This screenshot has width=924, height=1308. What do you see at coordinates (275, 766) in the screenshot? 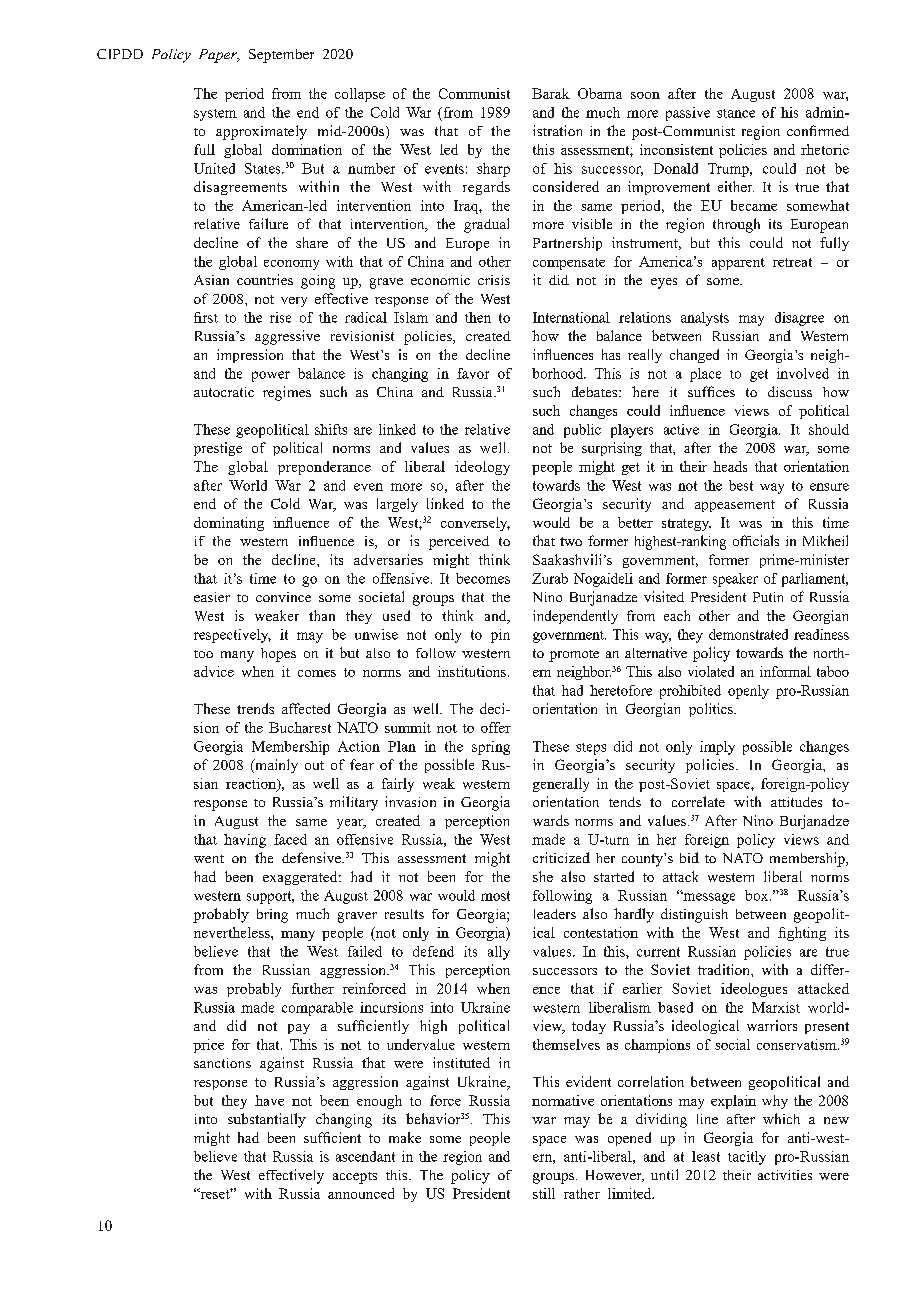
I see `mainly` at bounding box center [275, 766].
